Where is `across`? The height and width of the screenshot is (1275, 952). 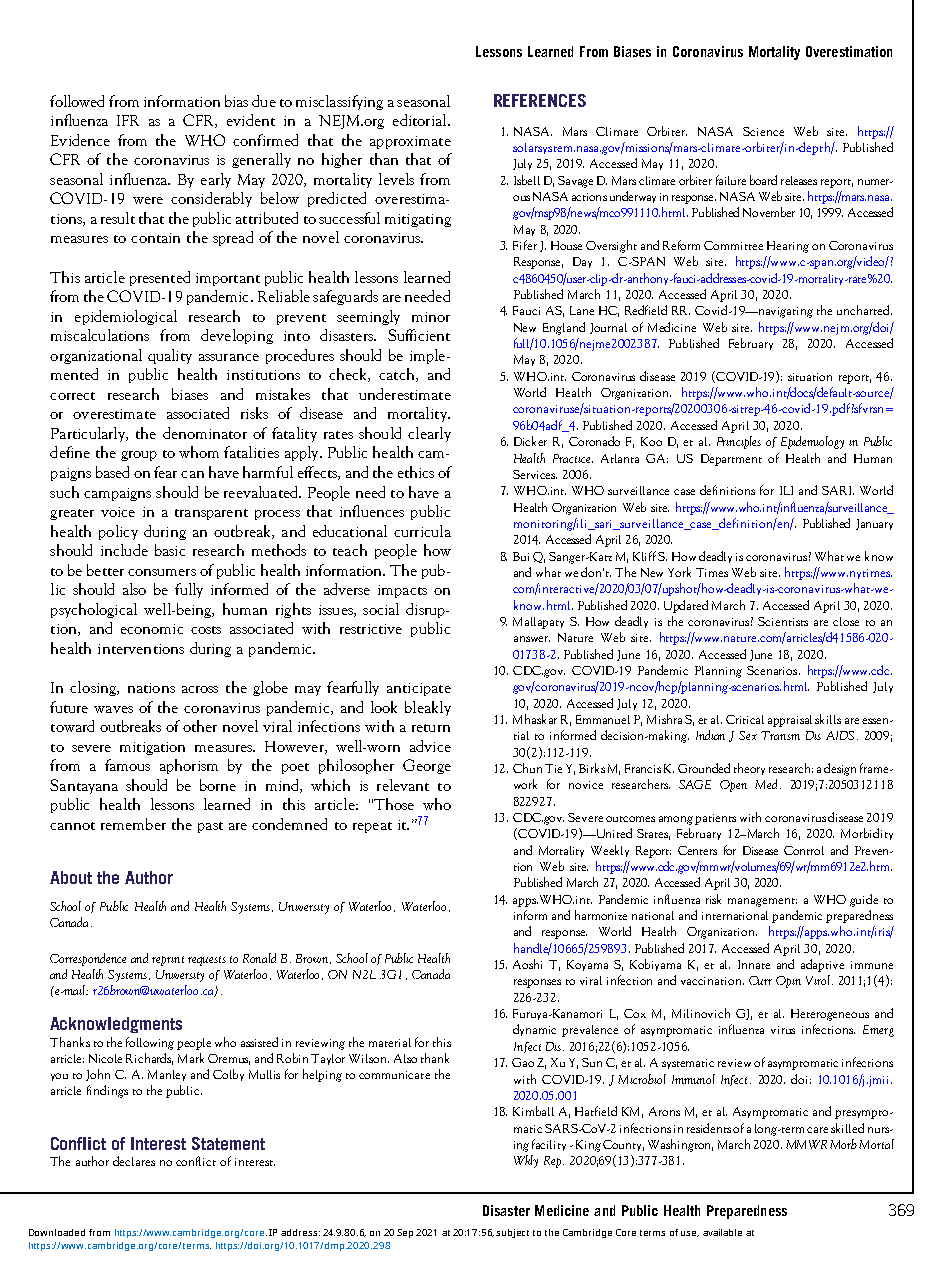 across is located at coordinates (200, 689).
